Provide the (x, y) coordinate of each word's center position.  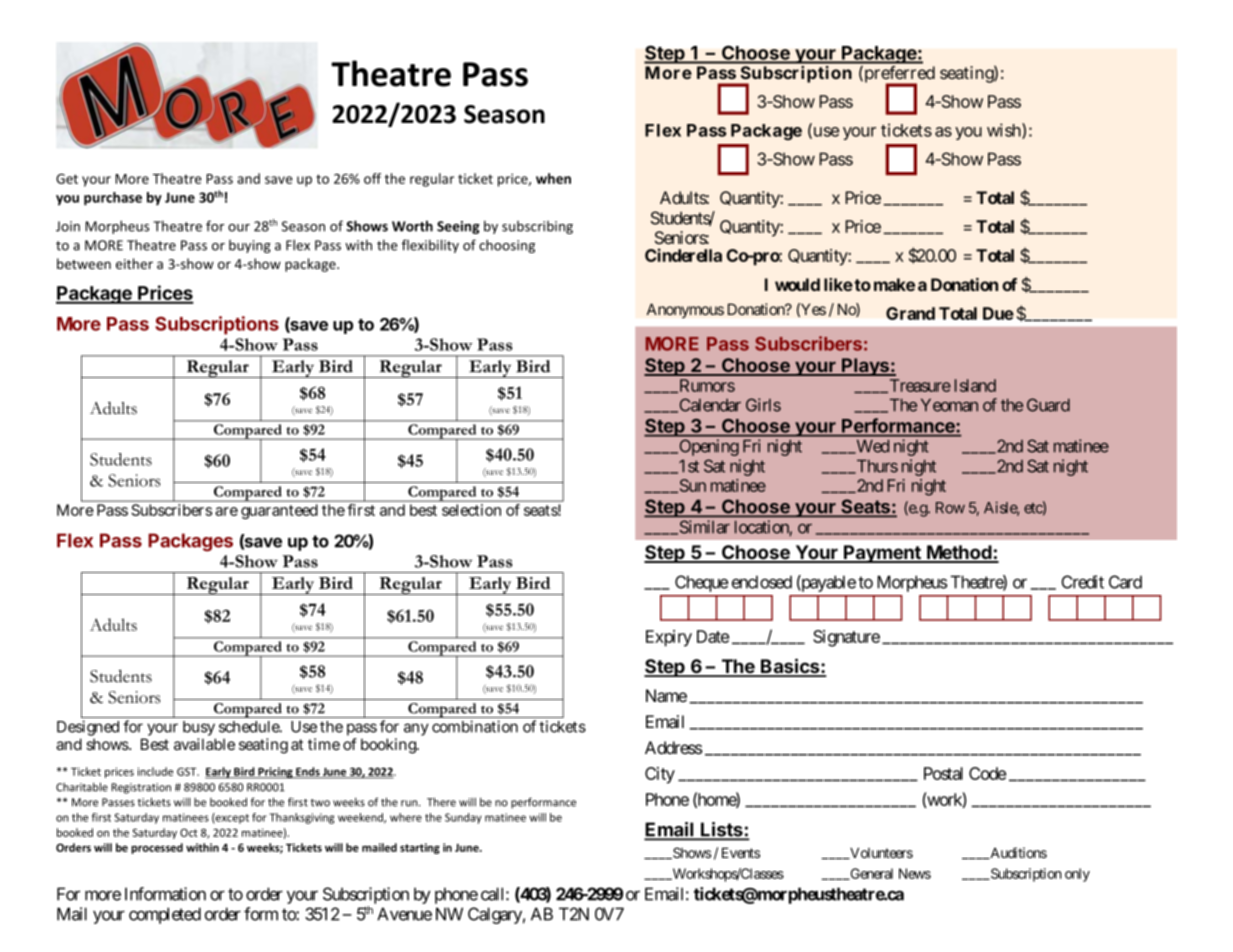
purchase (113, 199)
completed (165, 915)
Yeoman (949, 405)
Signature (846, 638)
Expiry (669, 638)
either (134, 263)
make (894, 284)
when (553, 178)
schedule (250, 727)
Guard (1048, 405)
